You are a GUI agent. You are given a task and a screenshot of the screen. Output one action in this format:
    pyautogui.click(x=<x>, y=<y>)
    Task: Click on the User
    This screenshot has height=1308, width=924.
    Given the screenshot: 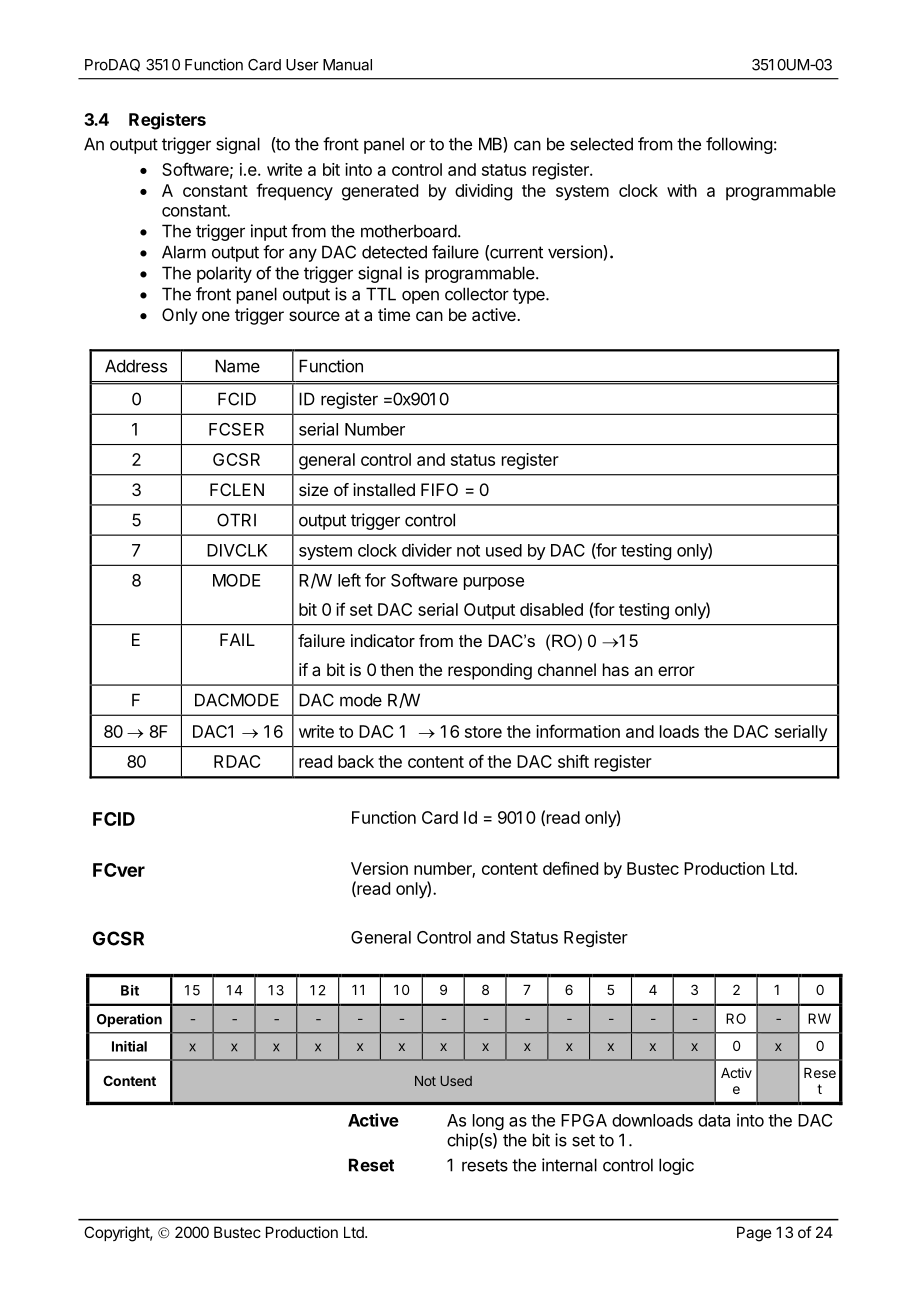 What is the action you would take?
    pyautogui.click(x=302, y=65)
